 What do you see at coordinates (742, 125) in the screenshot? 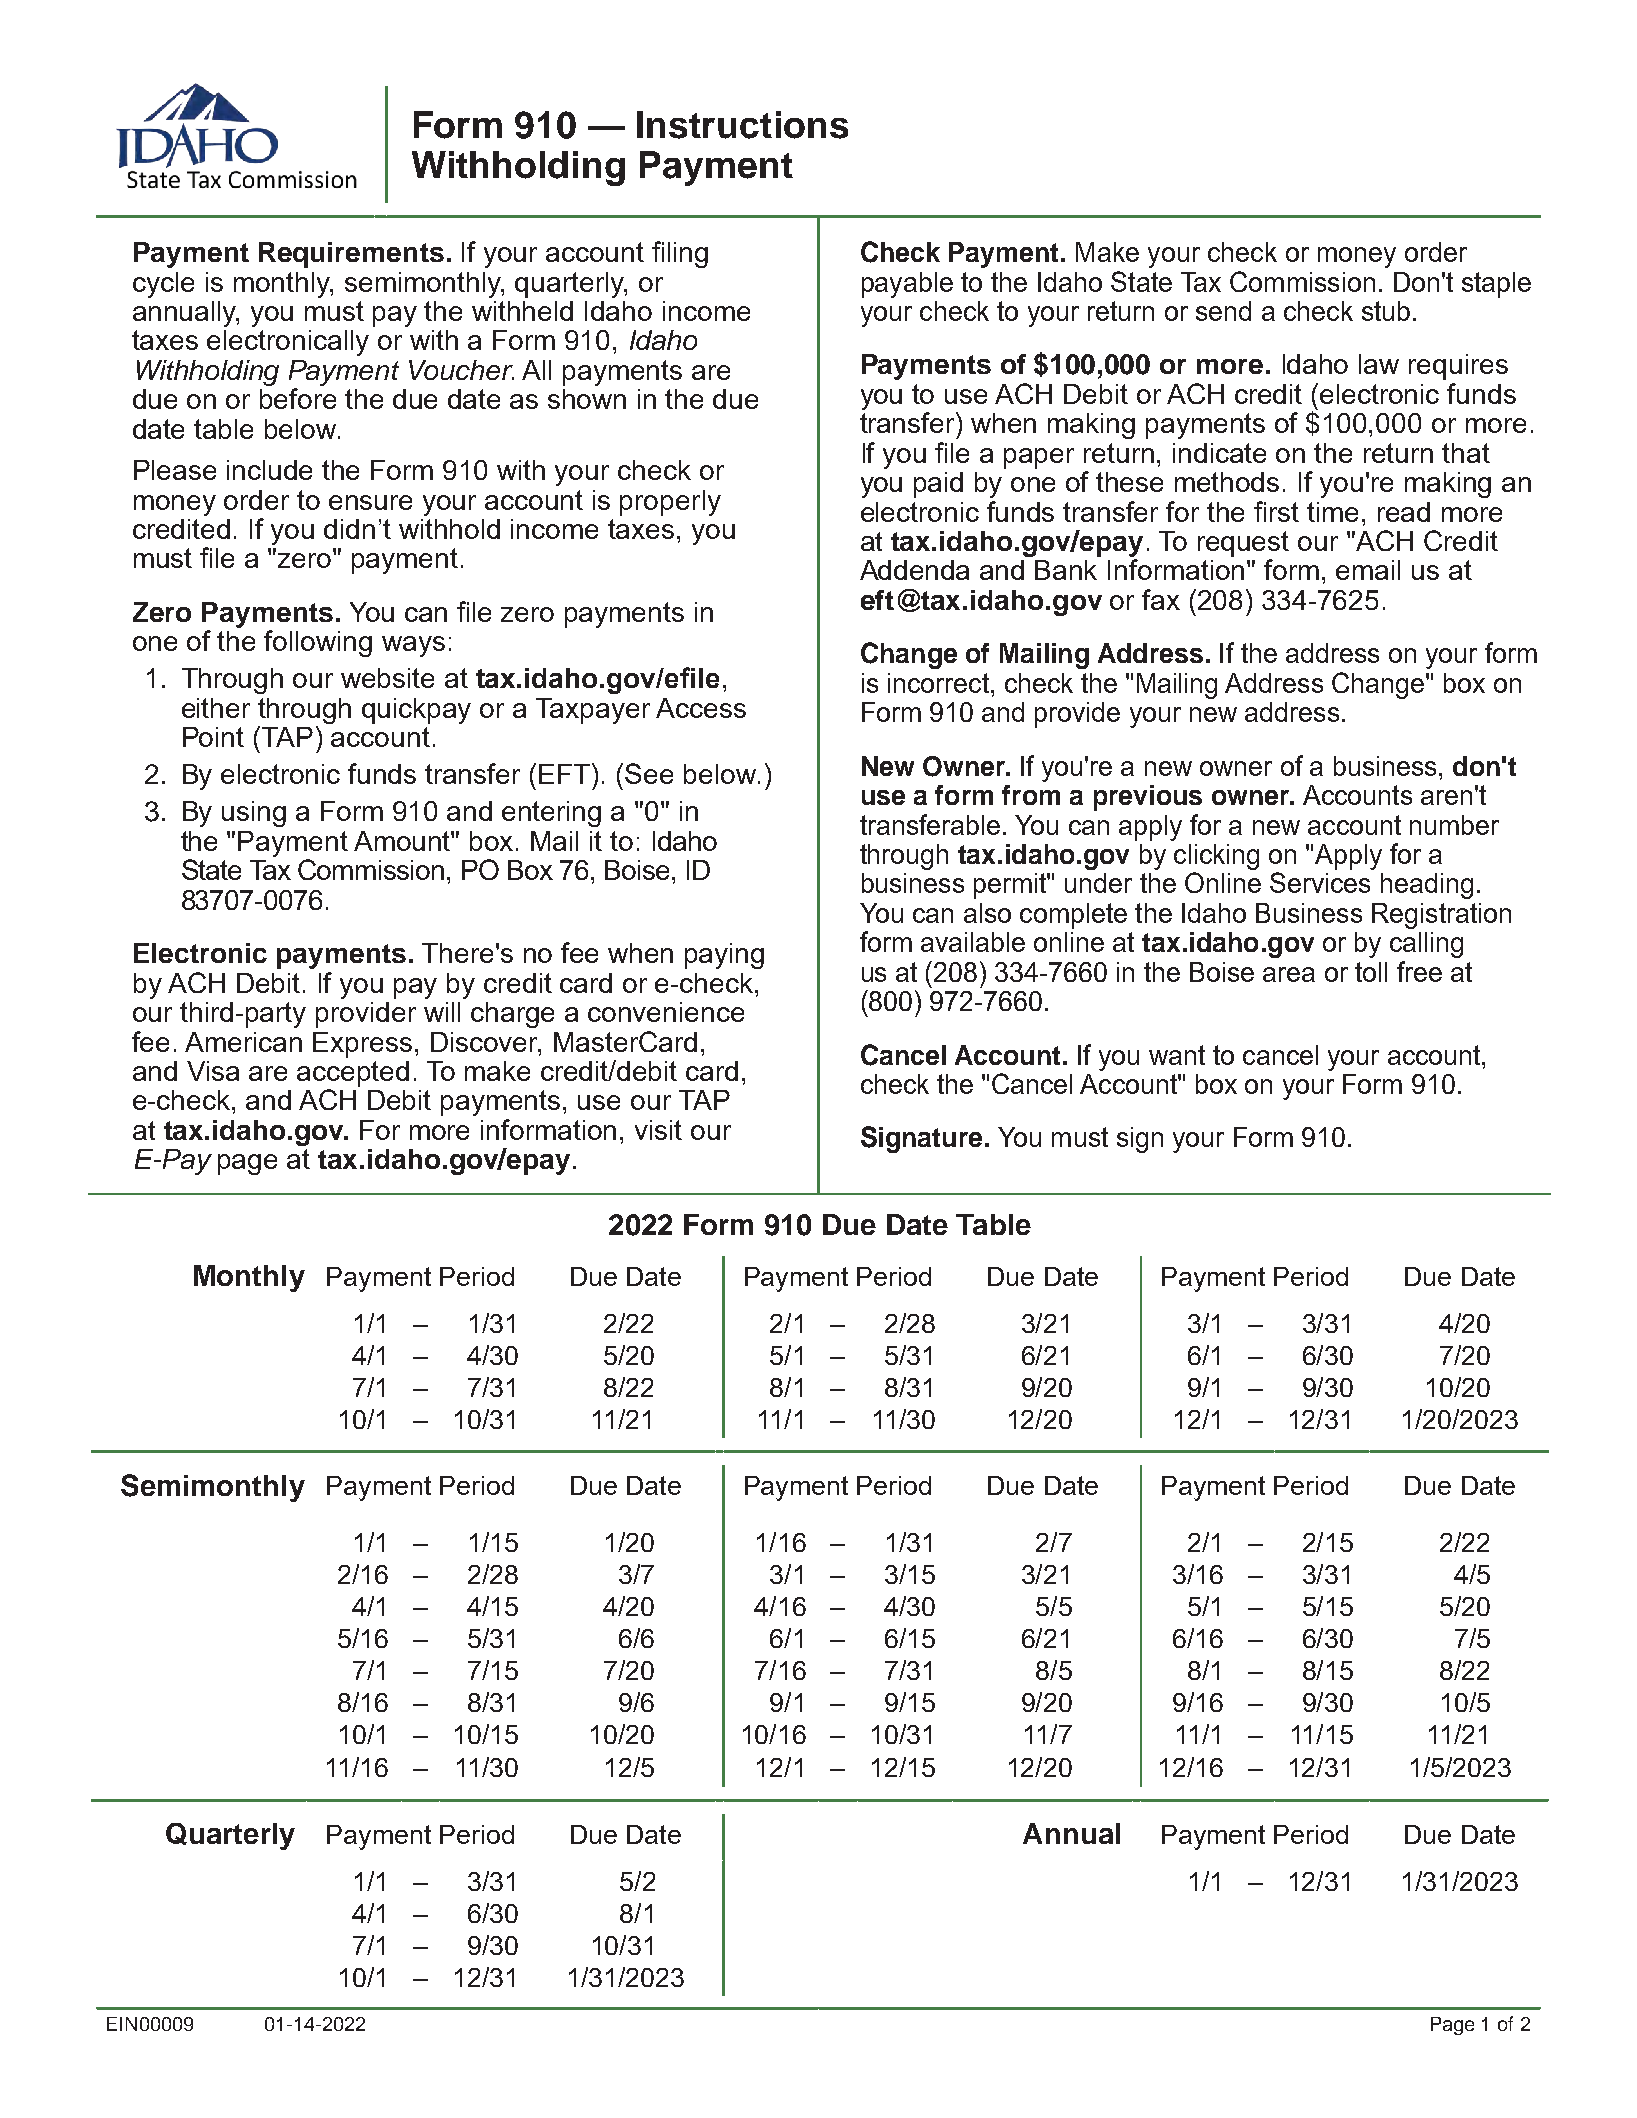
I see `Instructions` at bounding box center [742, 125].
